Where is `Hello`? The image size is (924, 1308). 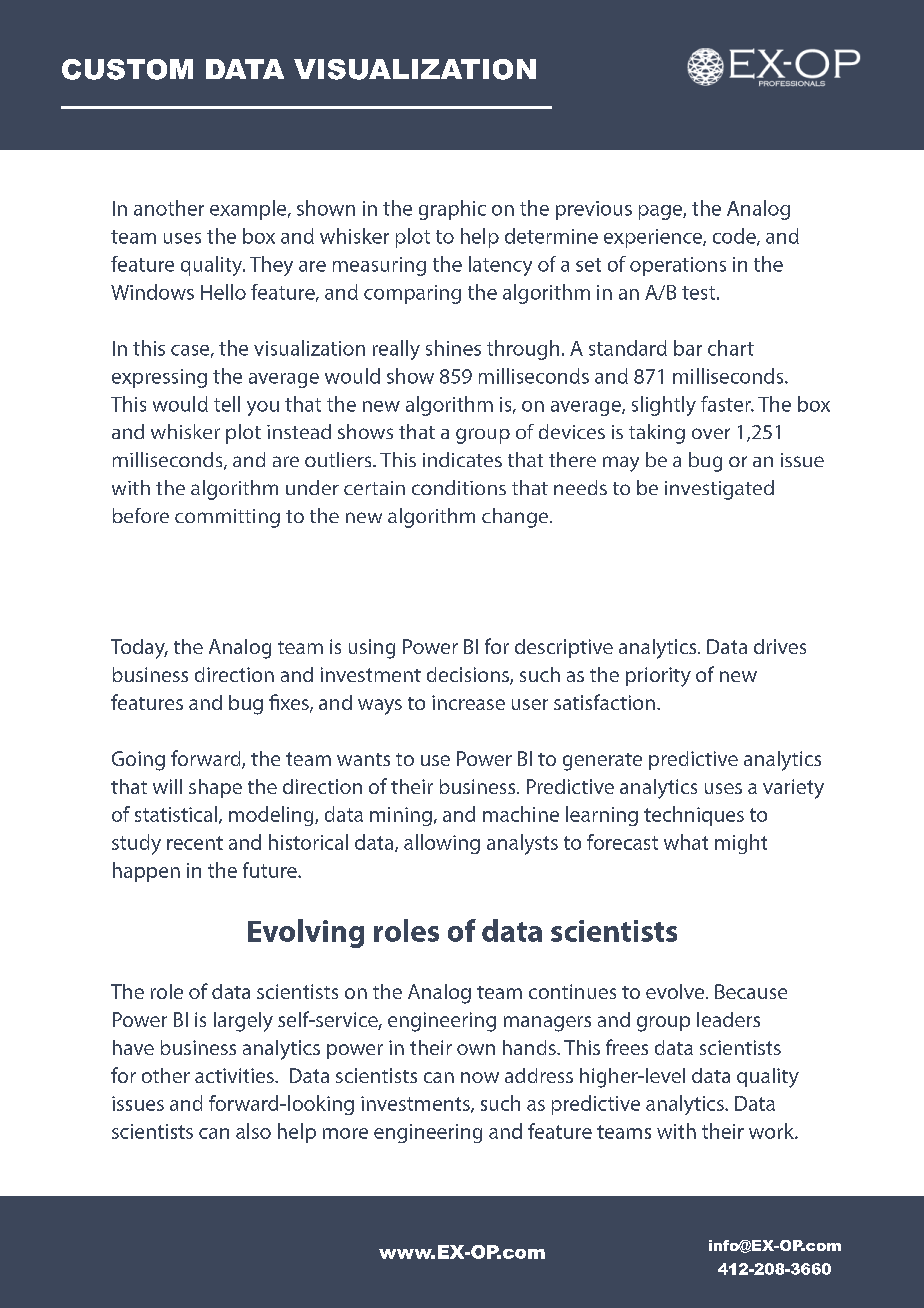
Hello is located at coordinates (223, 292).
